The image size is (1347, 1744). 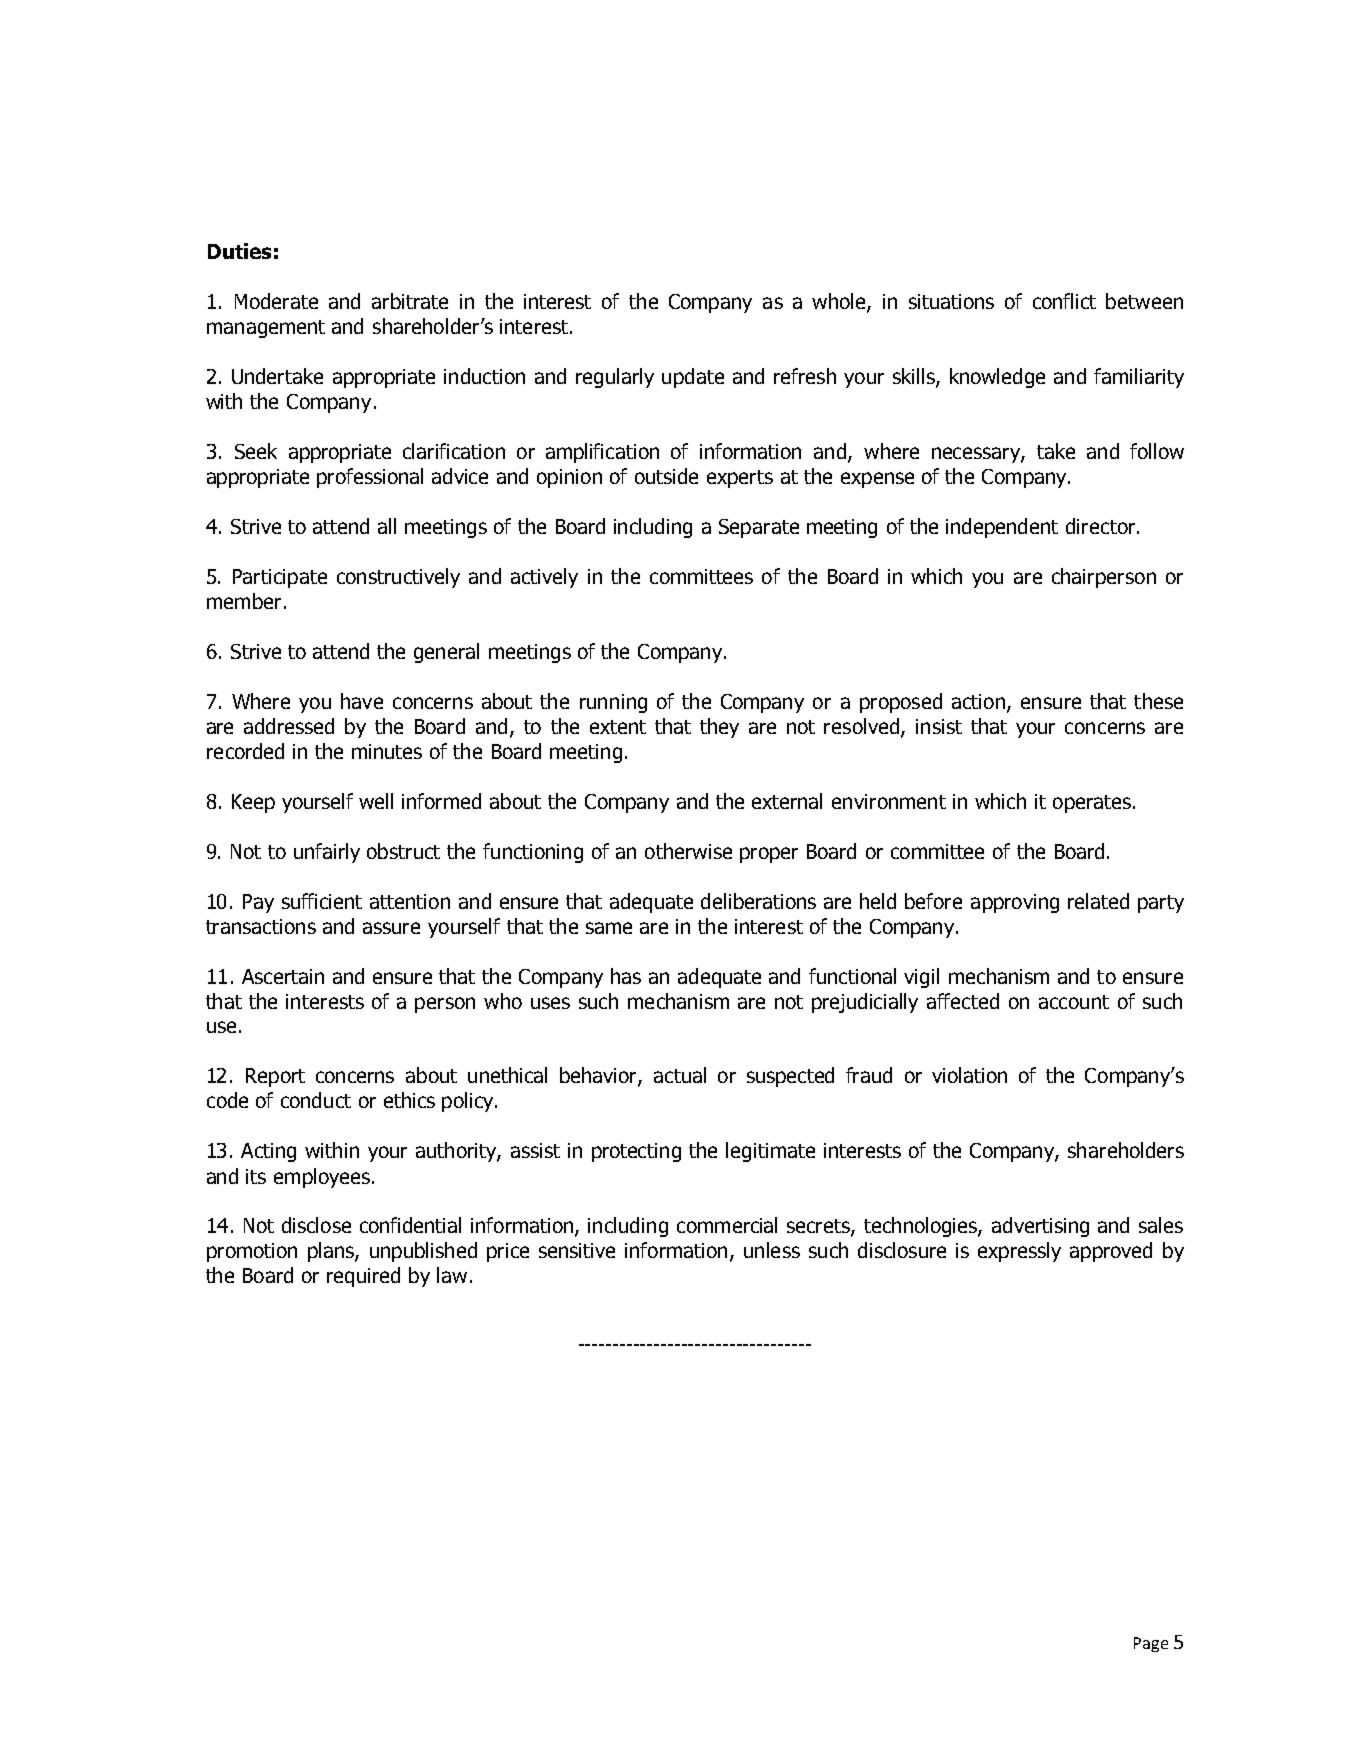 What do you see at coordinates (1064, 301) in the screenshot?
I see `conflict` at bounding box center [1064, 301].
